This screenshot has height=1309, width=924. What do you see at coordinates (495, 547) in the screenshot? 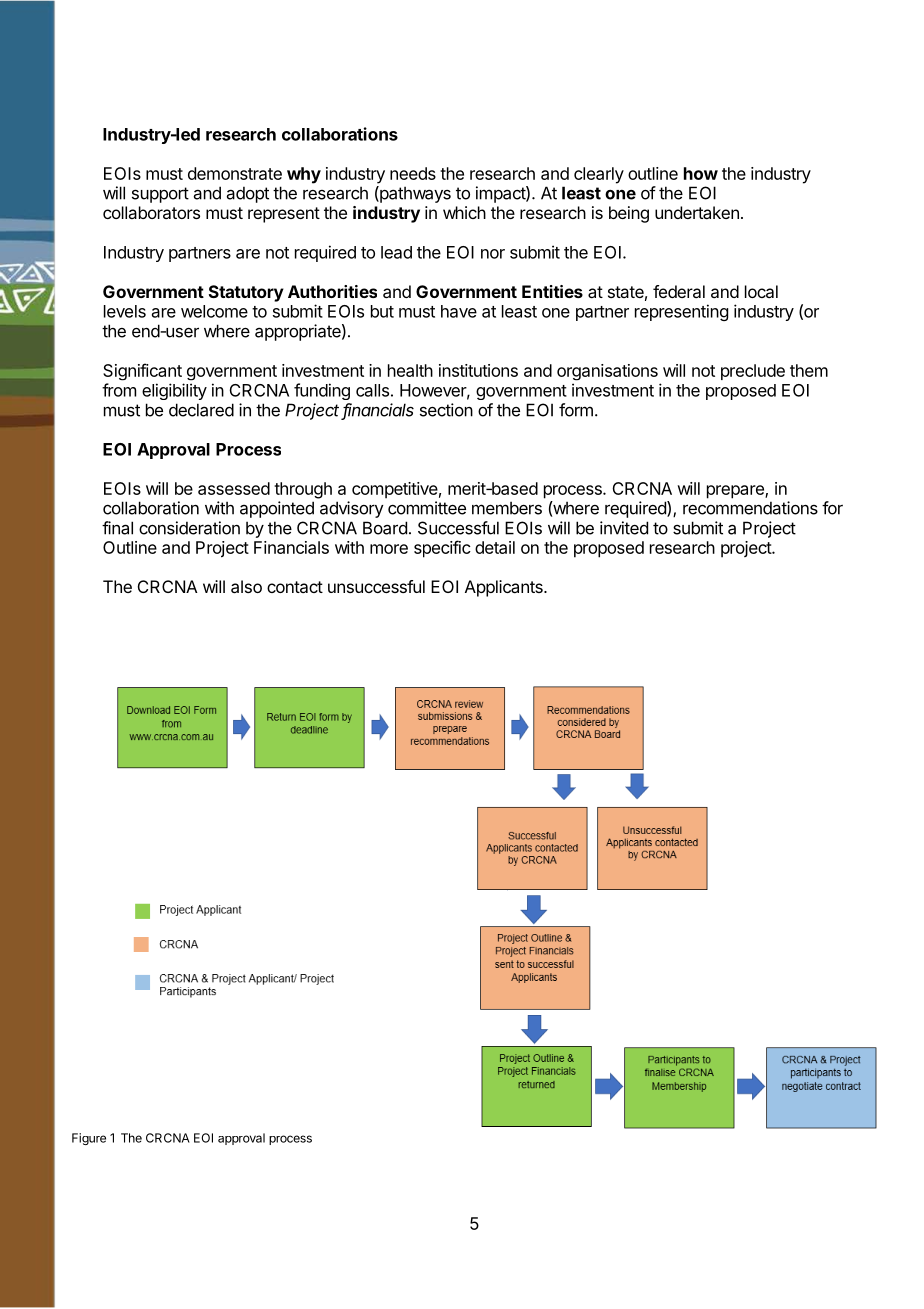
I see `detail` at bounding box center [495, 547].
